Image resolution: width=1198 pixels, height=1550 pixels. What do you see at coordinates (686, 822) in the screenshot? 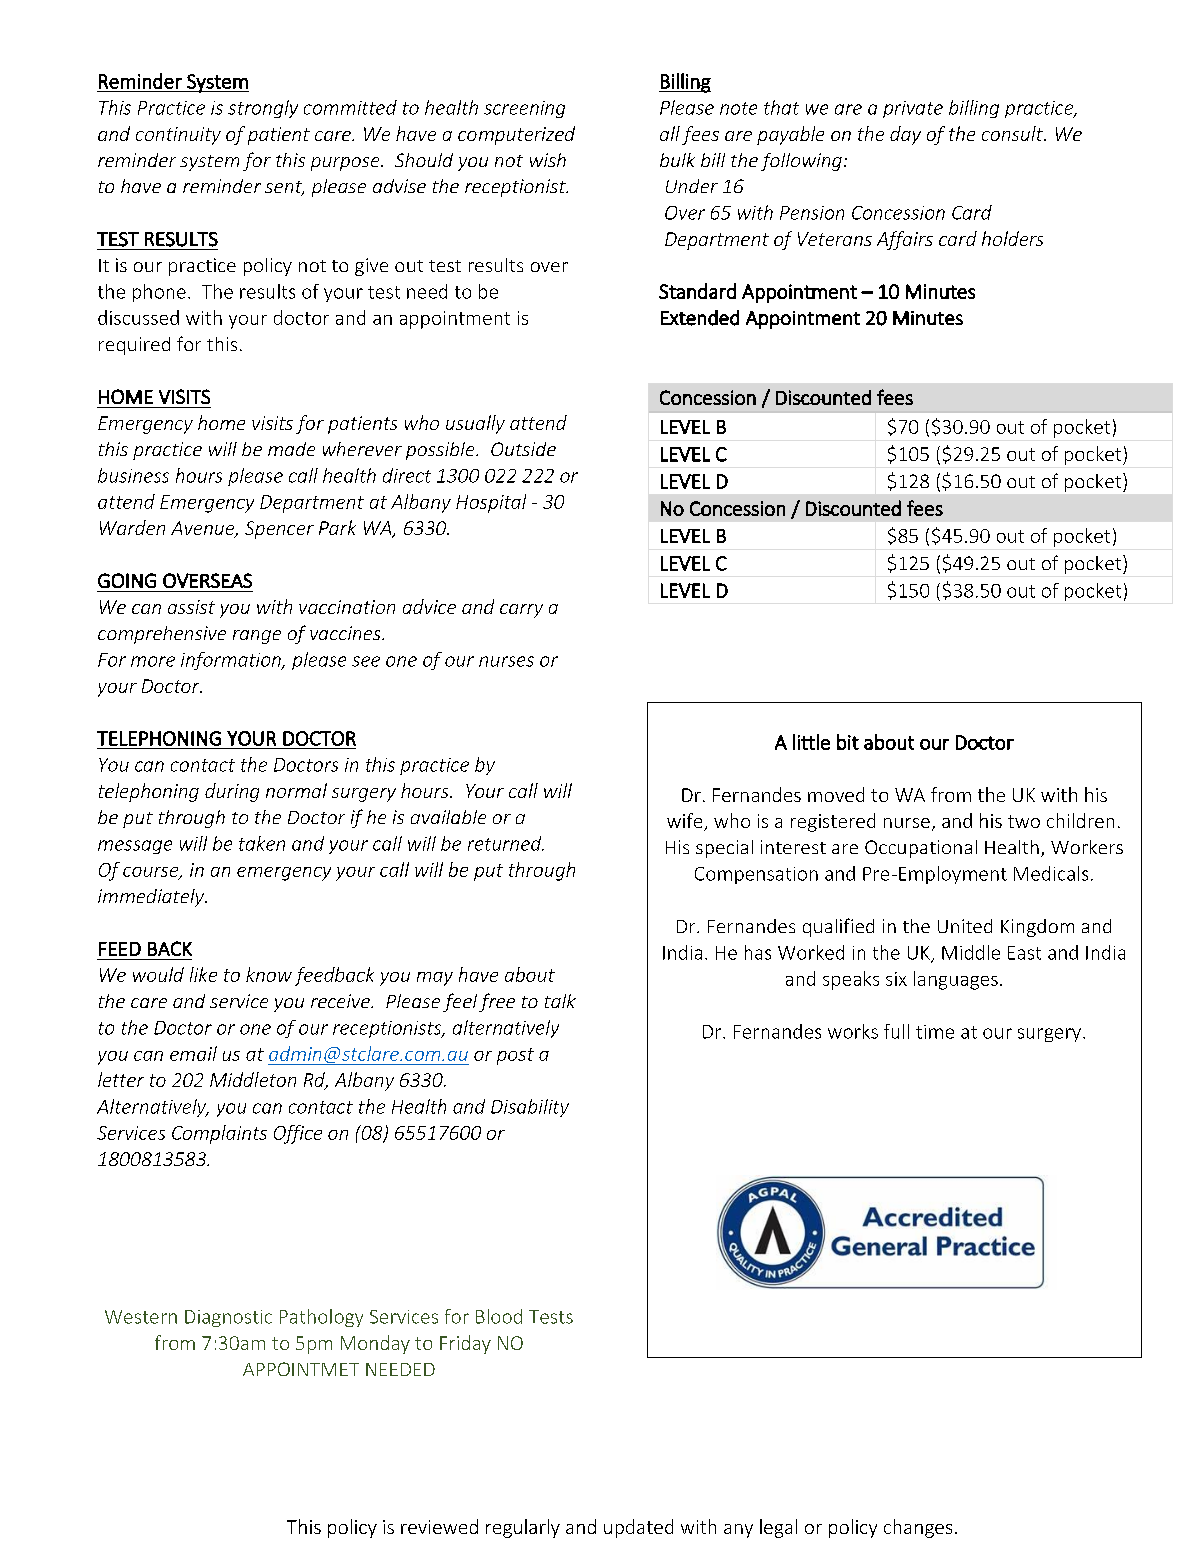
I see `wife` at bounding box center [686, 822].
